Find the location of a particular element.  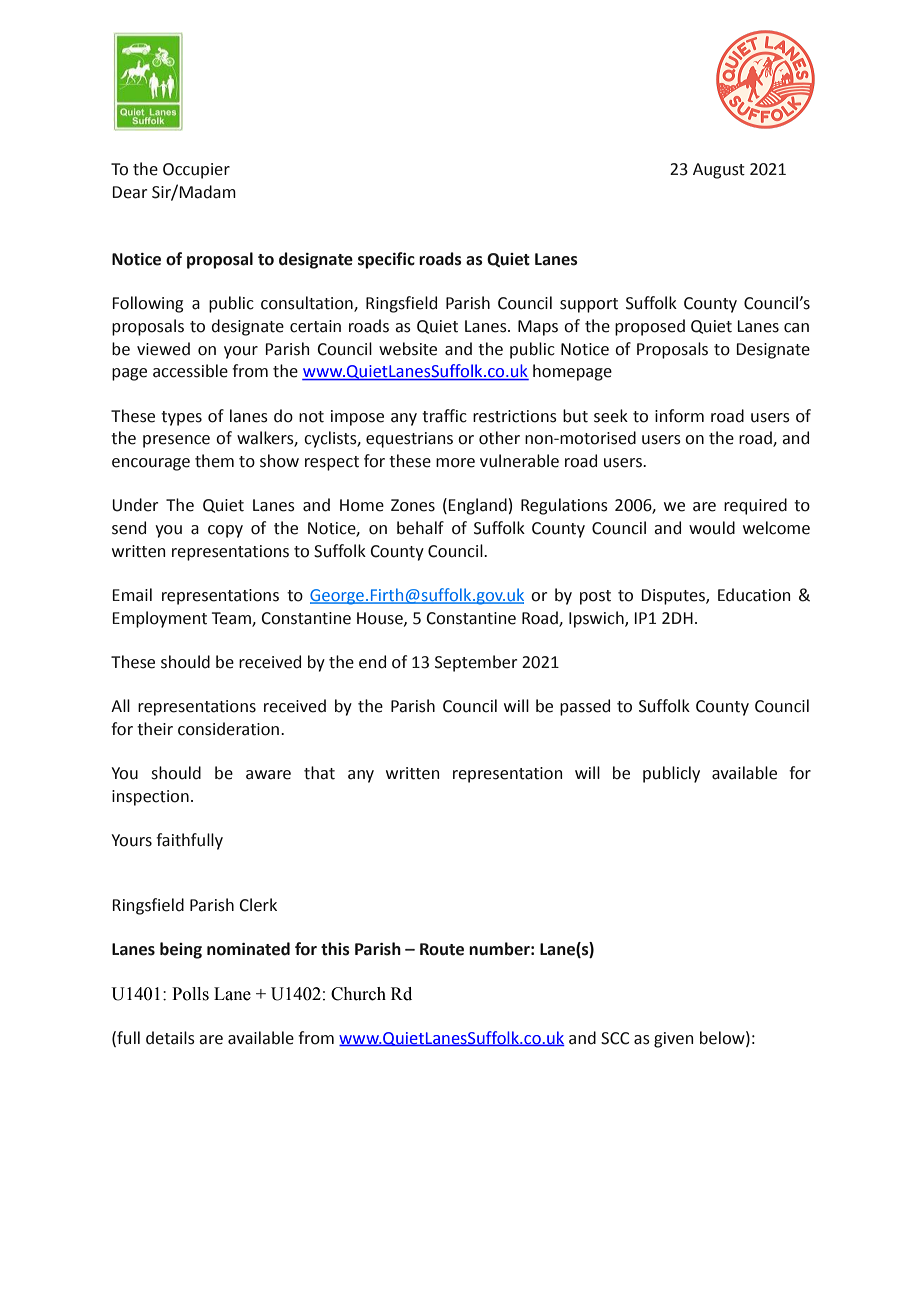

Occupier is located at coordinates (196, 171).
